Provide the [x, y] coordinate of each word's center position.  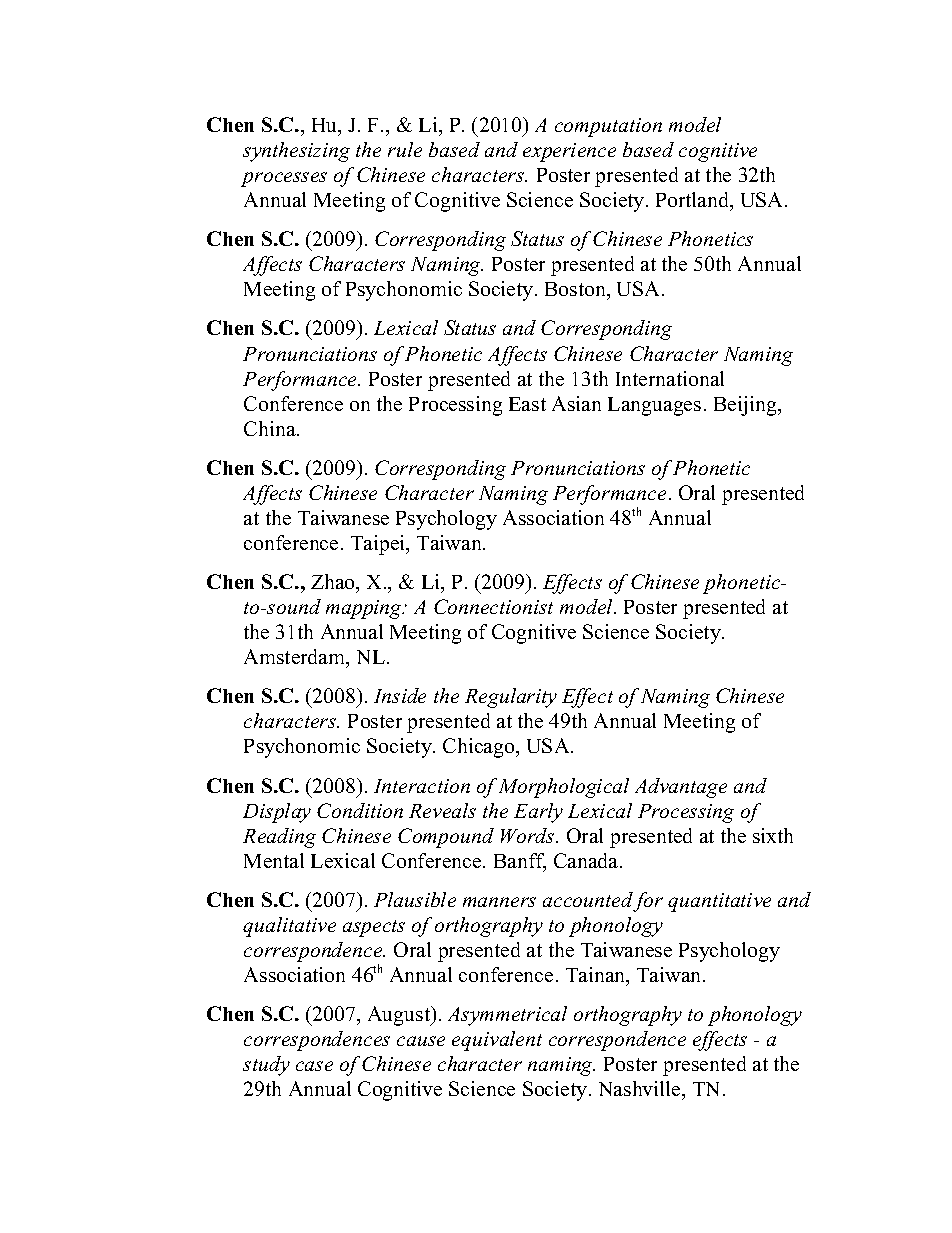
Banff [520, 862]
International [670, 378]
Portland [694, 201]
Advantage [681, 788]
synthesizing [296, 152]
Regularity [511, 698]
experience [569, 152]
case [314, 1066]
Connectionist [493, 606]
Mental [274, 860]
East [527, 404]
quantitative [719, 902]
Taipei [379, 545]
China [271, 428]
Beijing [746, 406]
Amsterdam [296, 658]
